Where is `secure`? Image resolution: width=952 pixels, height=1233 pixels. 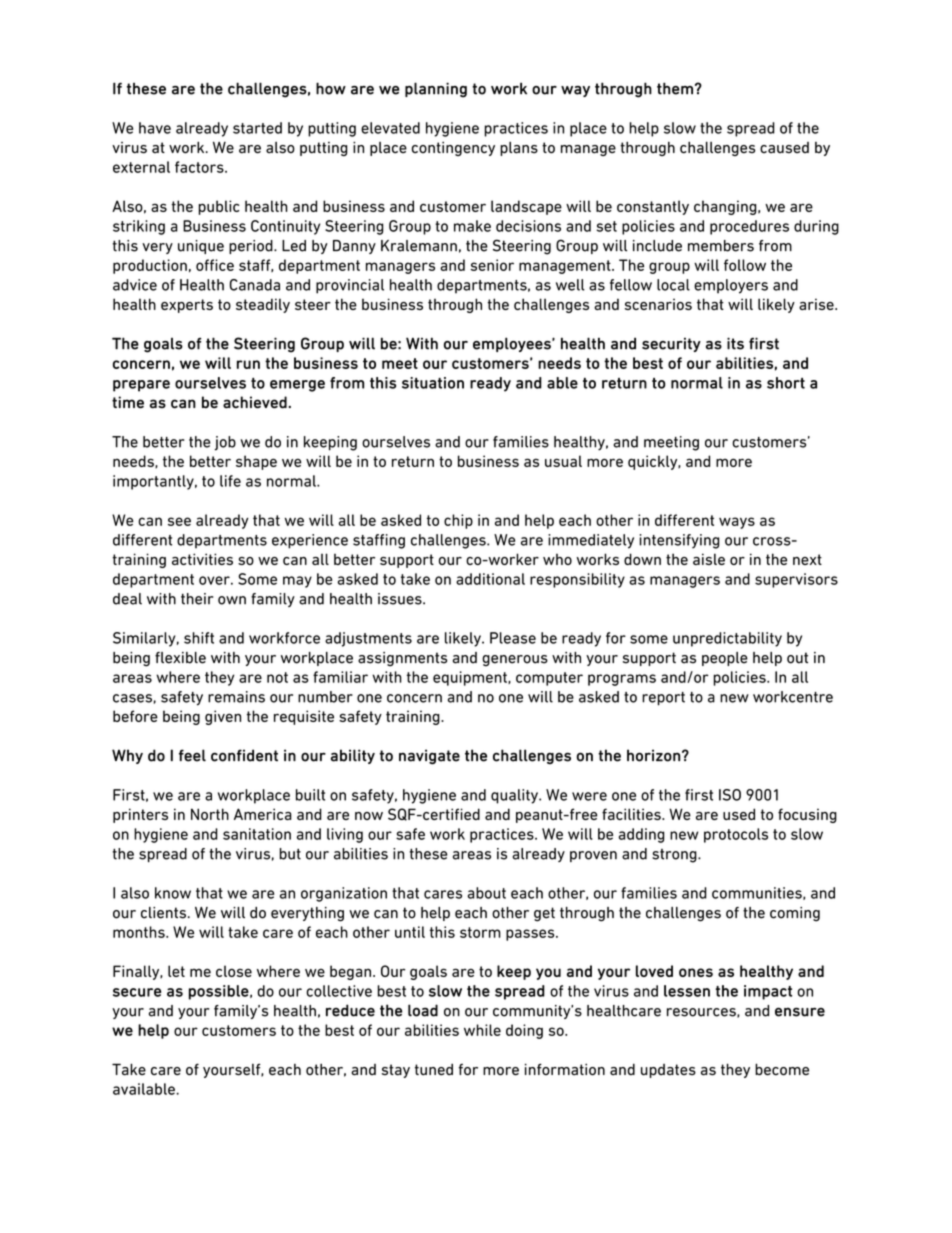 secure is located at coordinates (137, 992).
